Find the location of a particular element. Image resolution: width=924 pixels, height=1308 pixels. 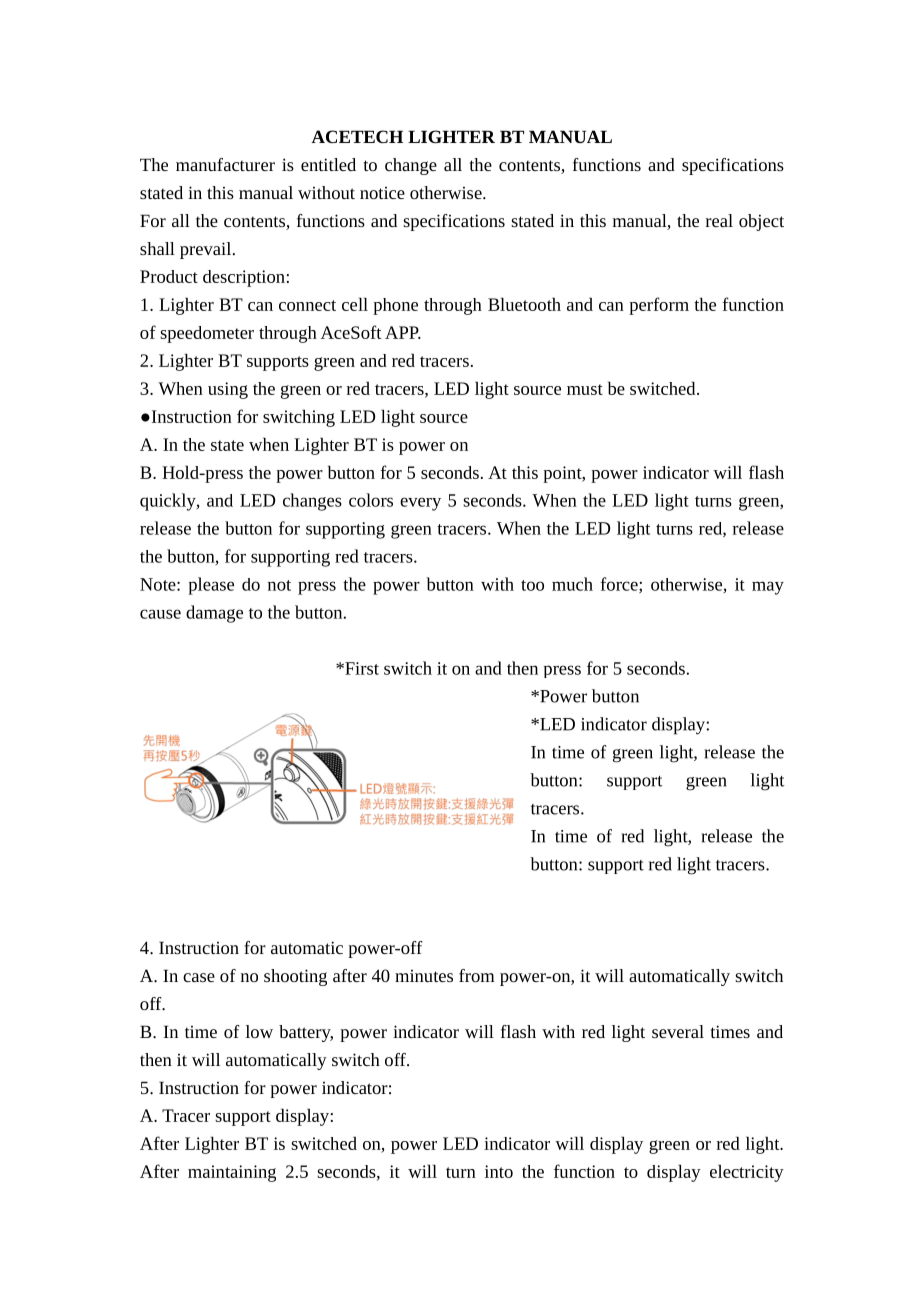

electricity is located at coordinates (747, 1173).
